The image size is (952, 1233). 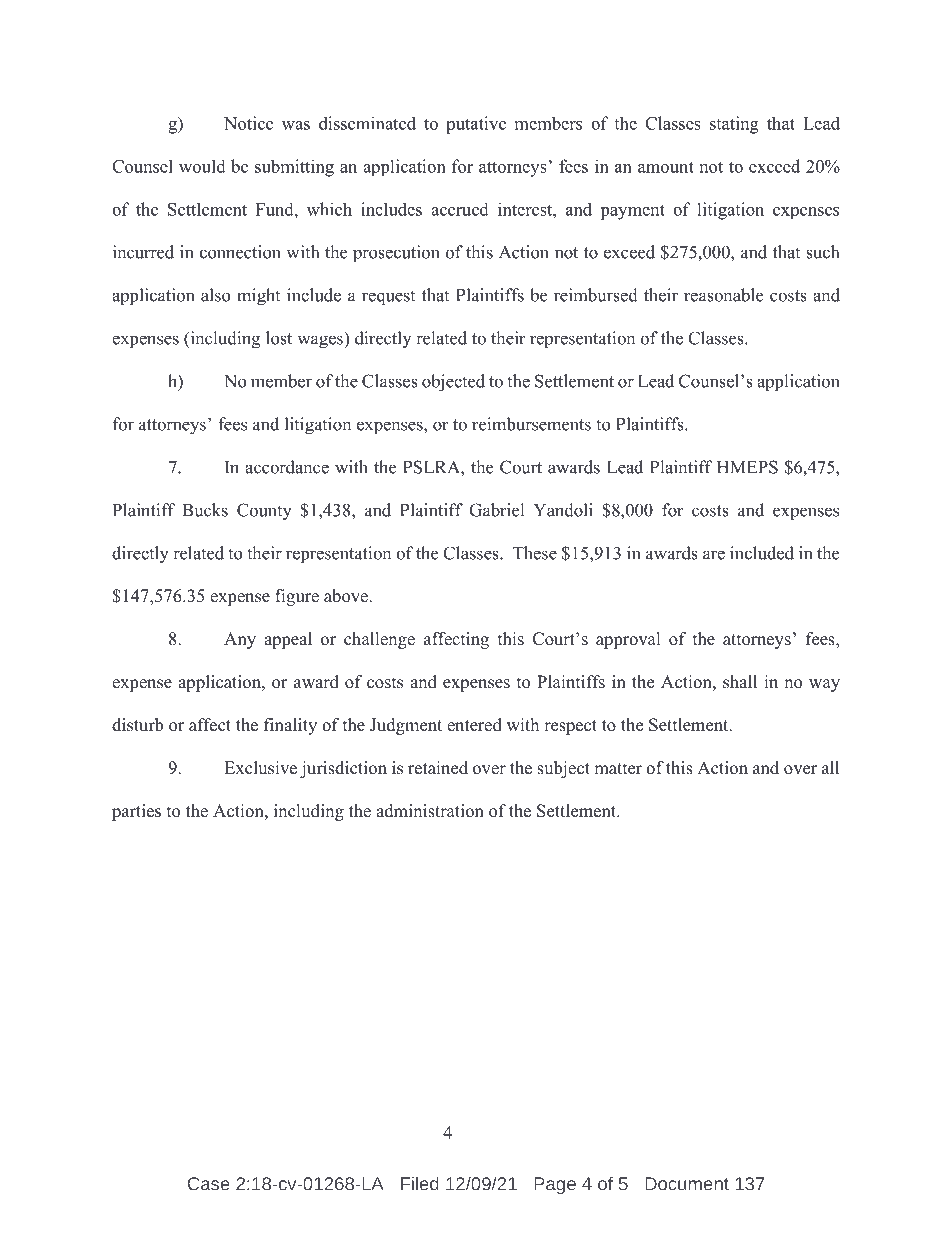 I want to click on Gabriel, so click(x=496, y=510).
